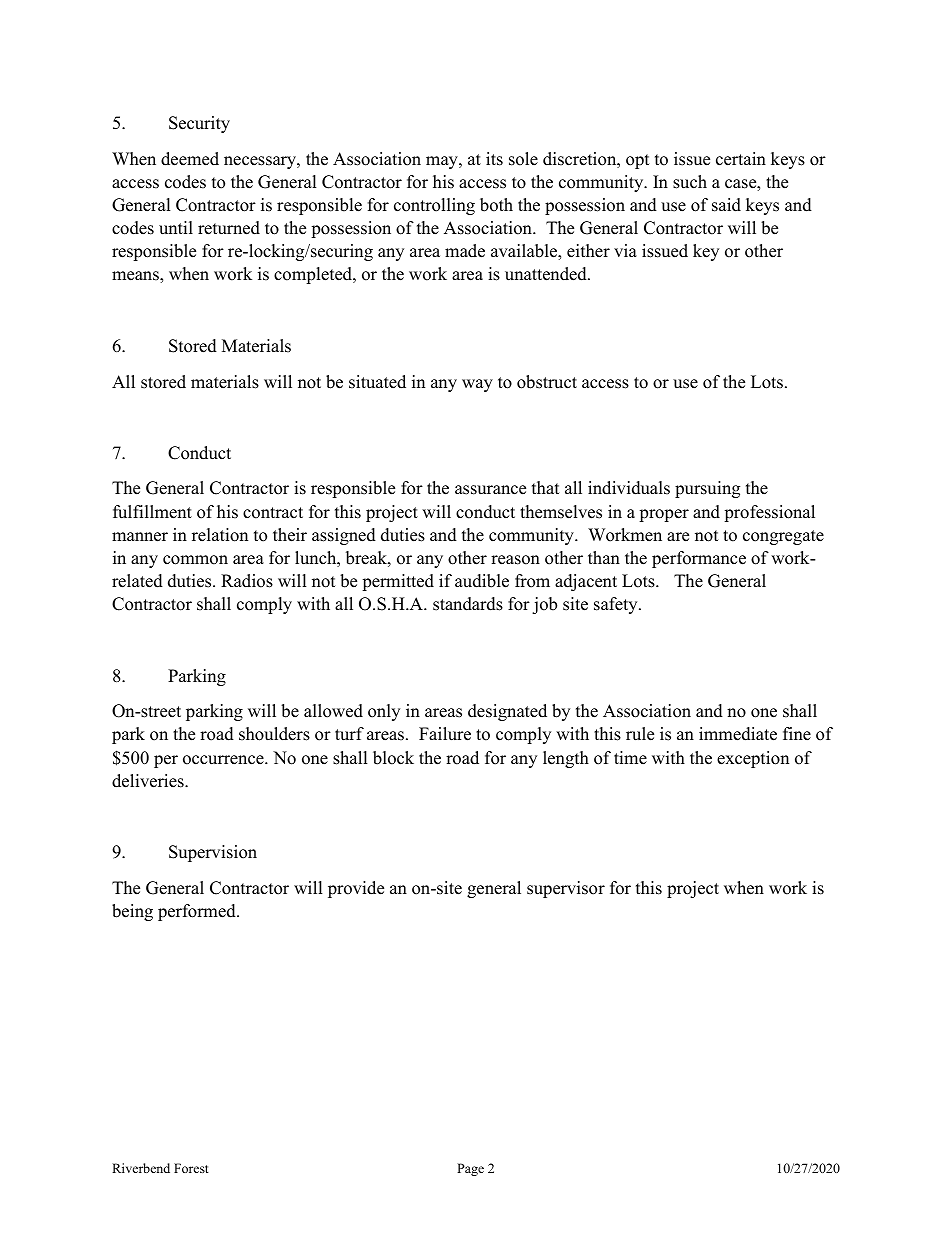  What do you see at coordinates (741, 159) in the screenshot?
I see `certain` at bounding box center [741, 159].
